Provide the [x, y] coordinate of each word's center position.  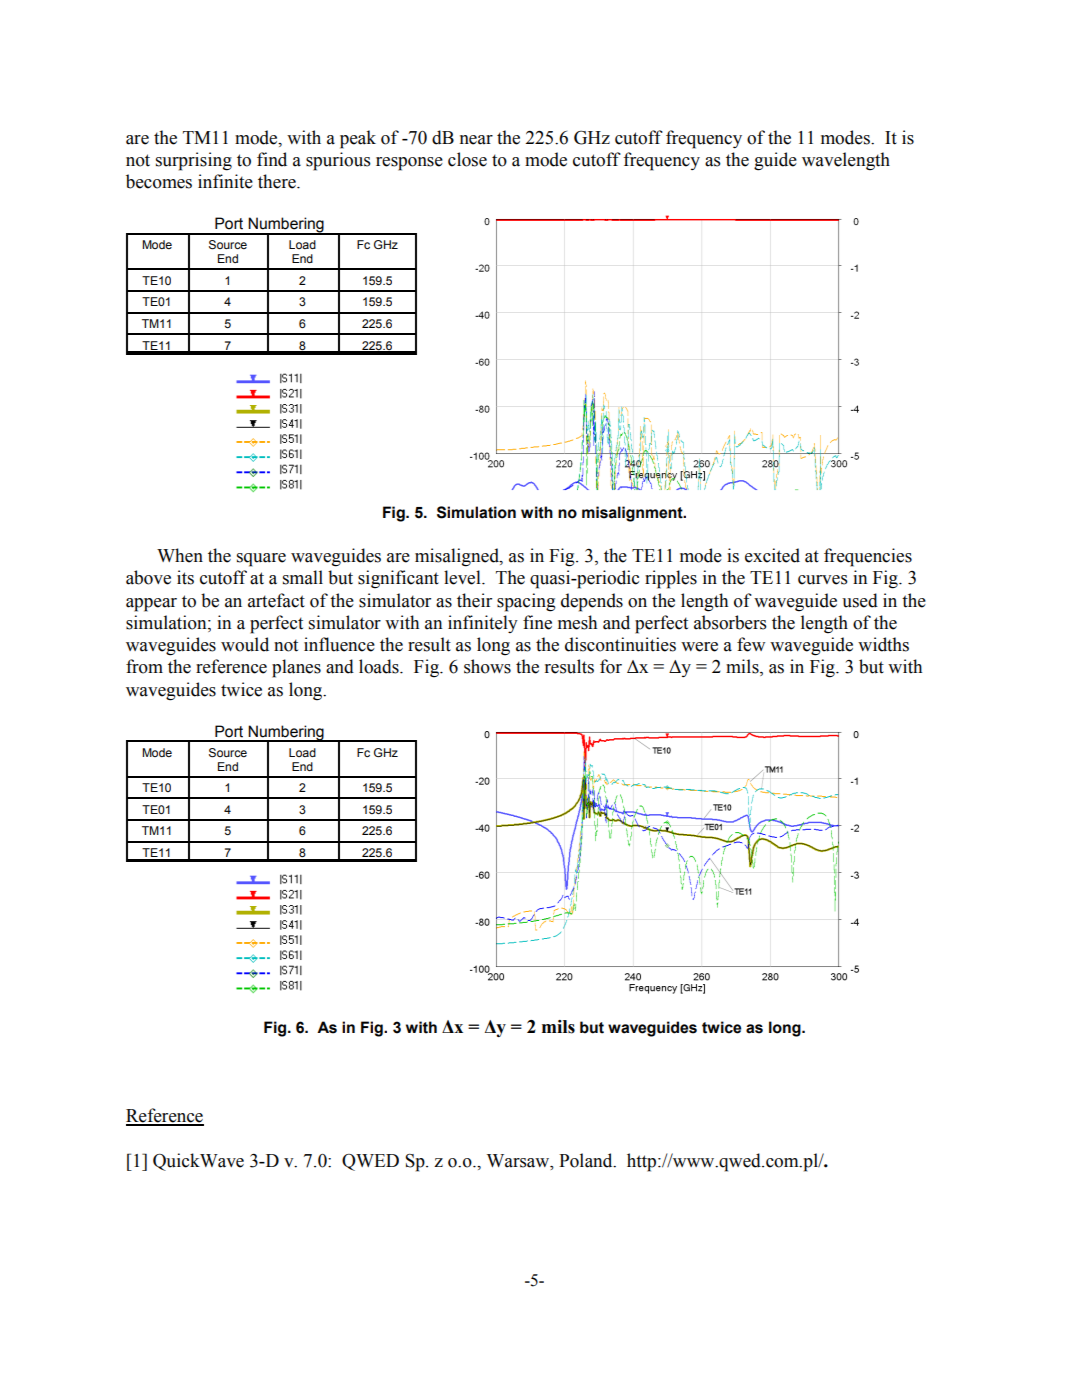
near [476, 140]
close [467, 159]
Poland [587, 1160]
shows [487, 666]
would [245, 644]
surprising [194, 161]
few [751, 644]
